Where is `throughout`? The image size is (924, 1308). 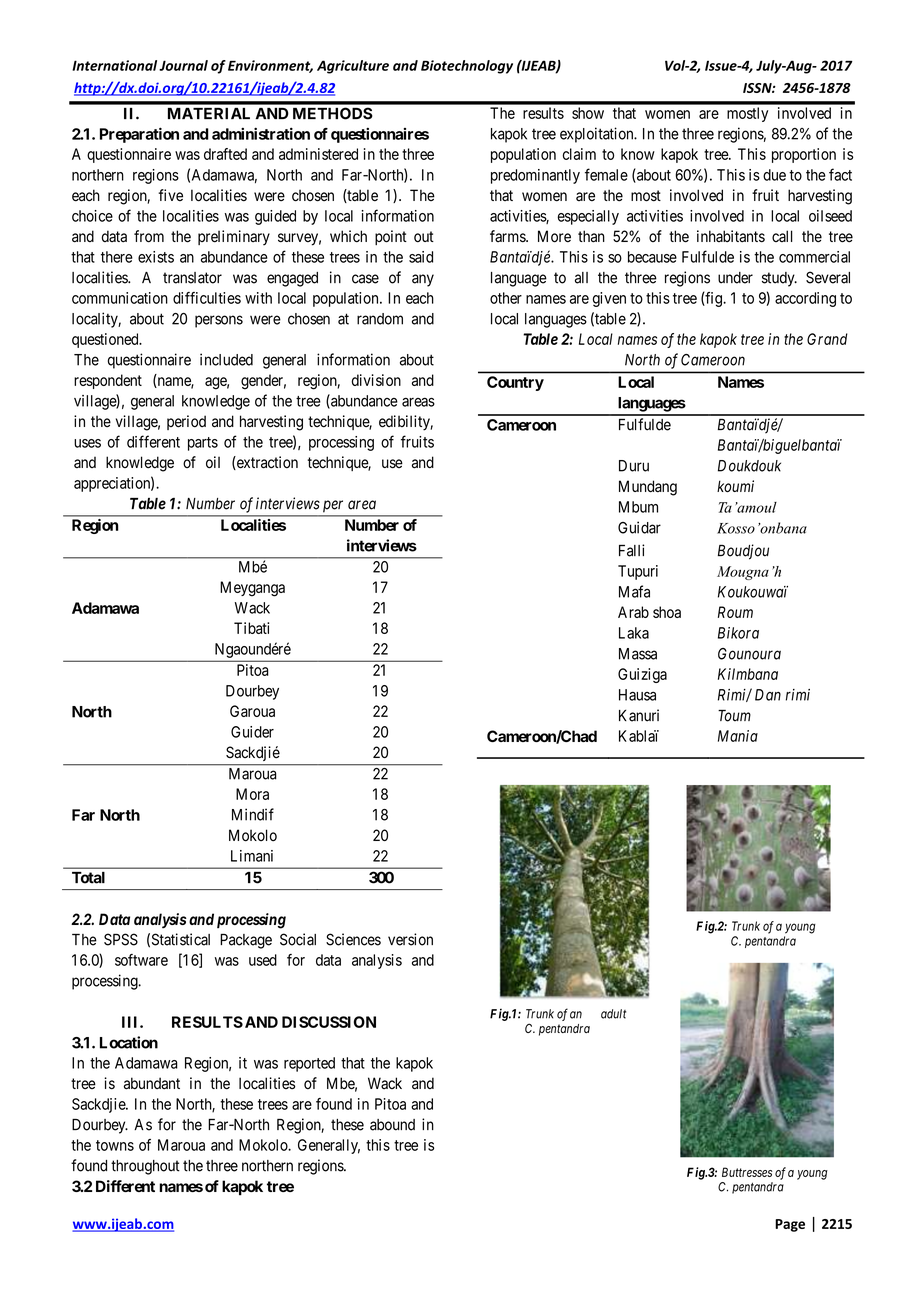
throughout is located at coordinates (145, 1167).
